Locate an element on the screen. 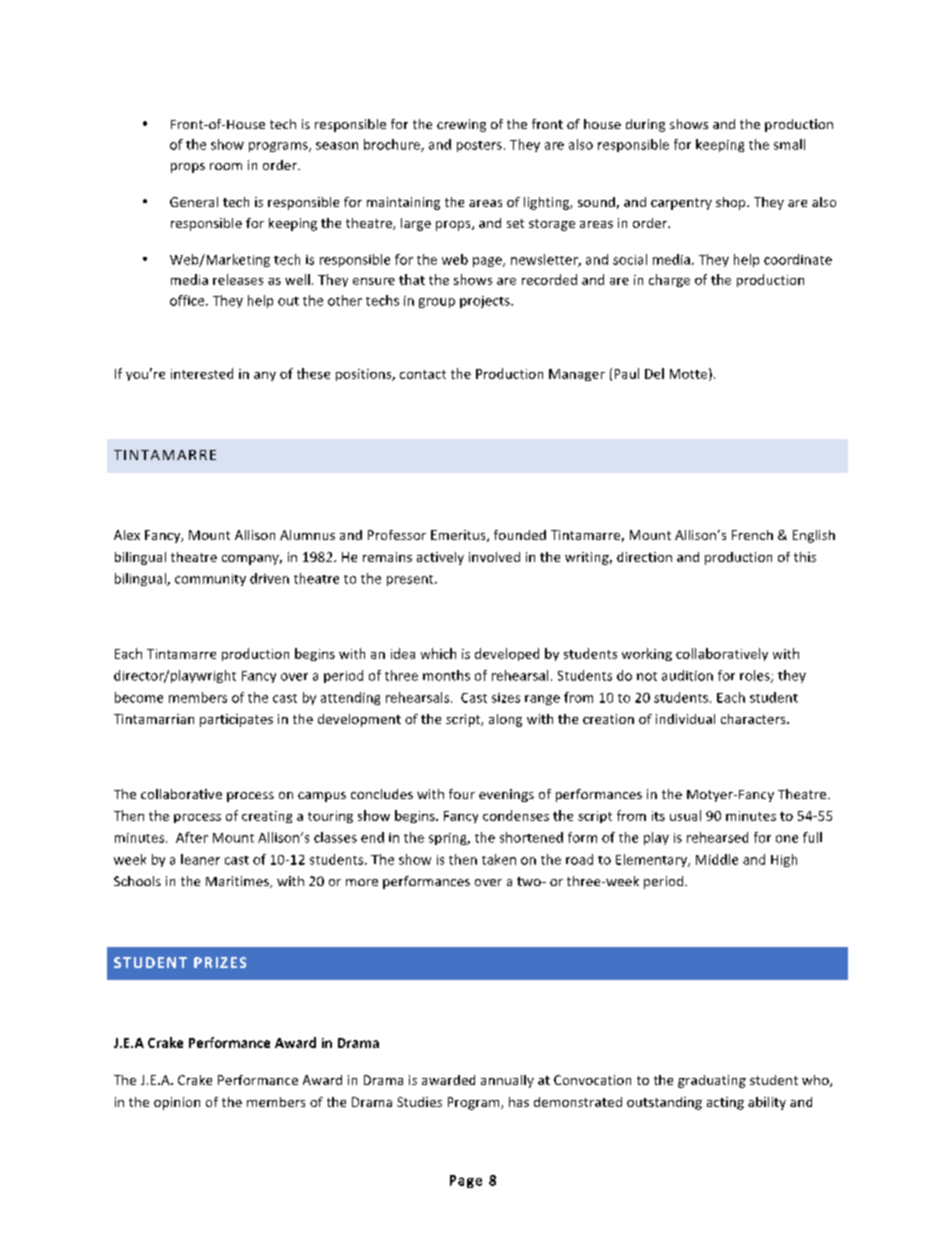 This screenshot has height=1233, width=952. annually is located at coordinates (507, 1081).
